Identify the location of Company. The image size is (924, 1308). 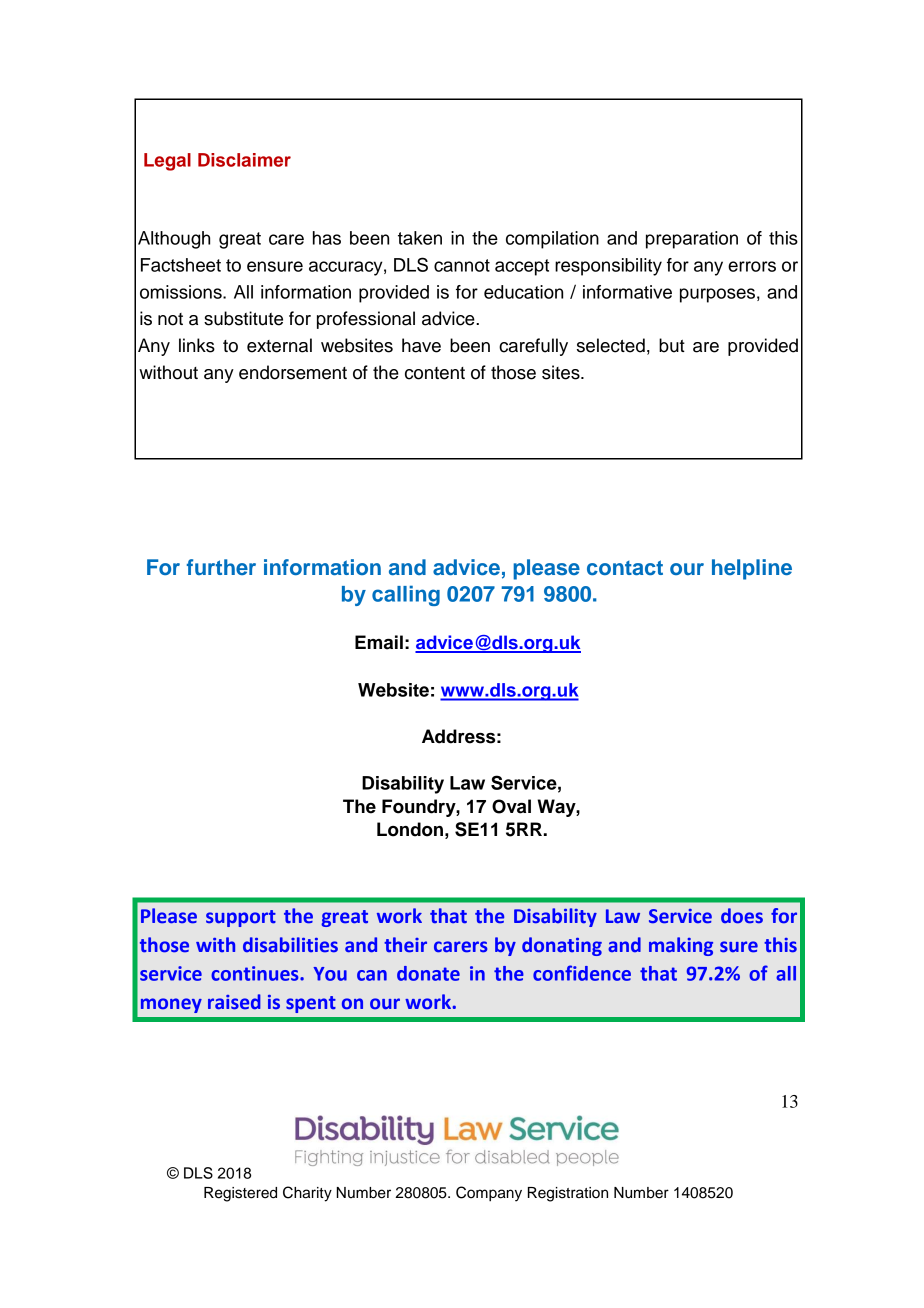
(489, 1194).
